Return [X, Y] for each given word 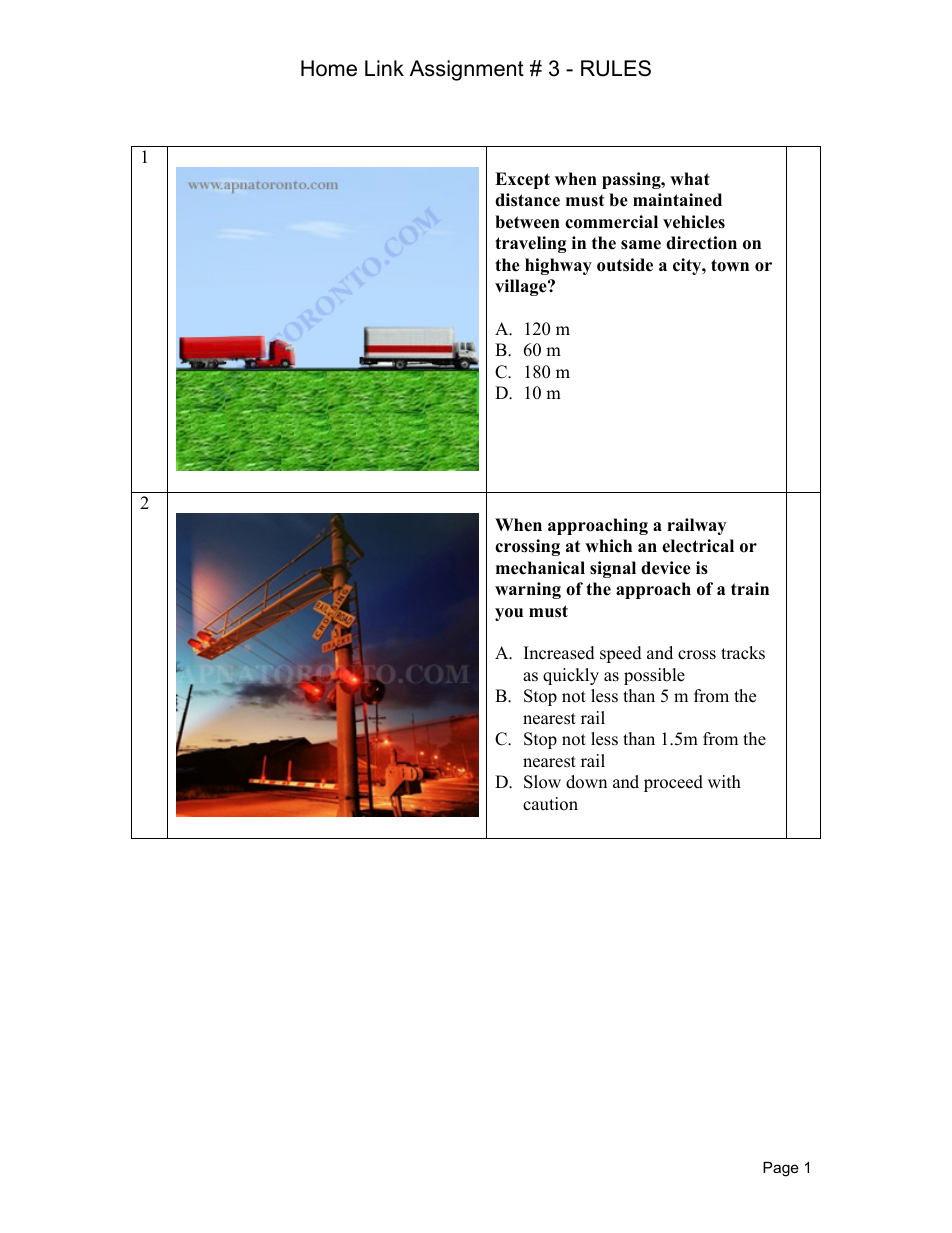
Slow [542, 782]
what [690, 178]
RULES [616, 68]
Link [384, 68]
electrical [698, 546]
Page [781, 1169]
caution [550, 804]
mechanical [540, 568]
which [608, 546]
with [724, 781]
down [586, 782]
